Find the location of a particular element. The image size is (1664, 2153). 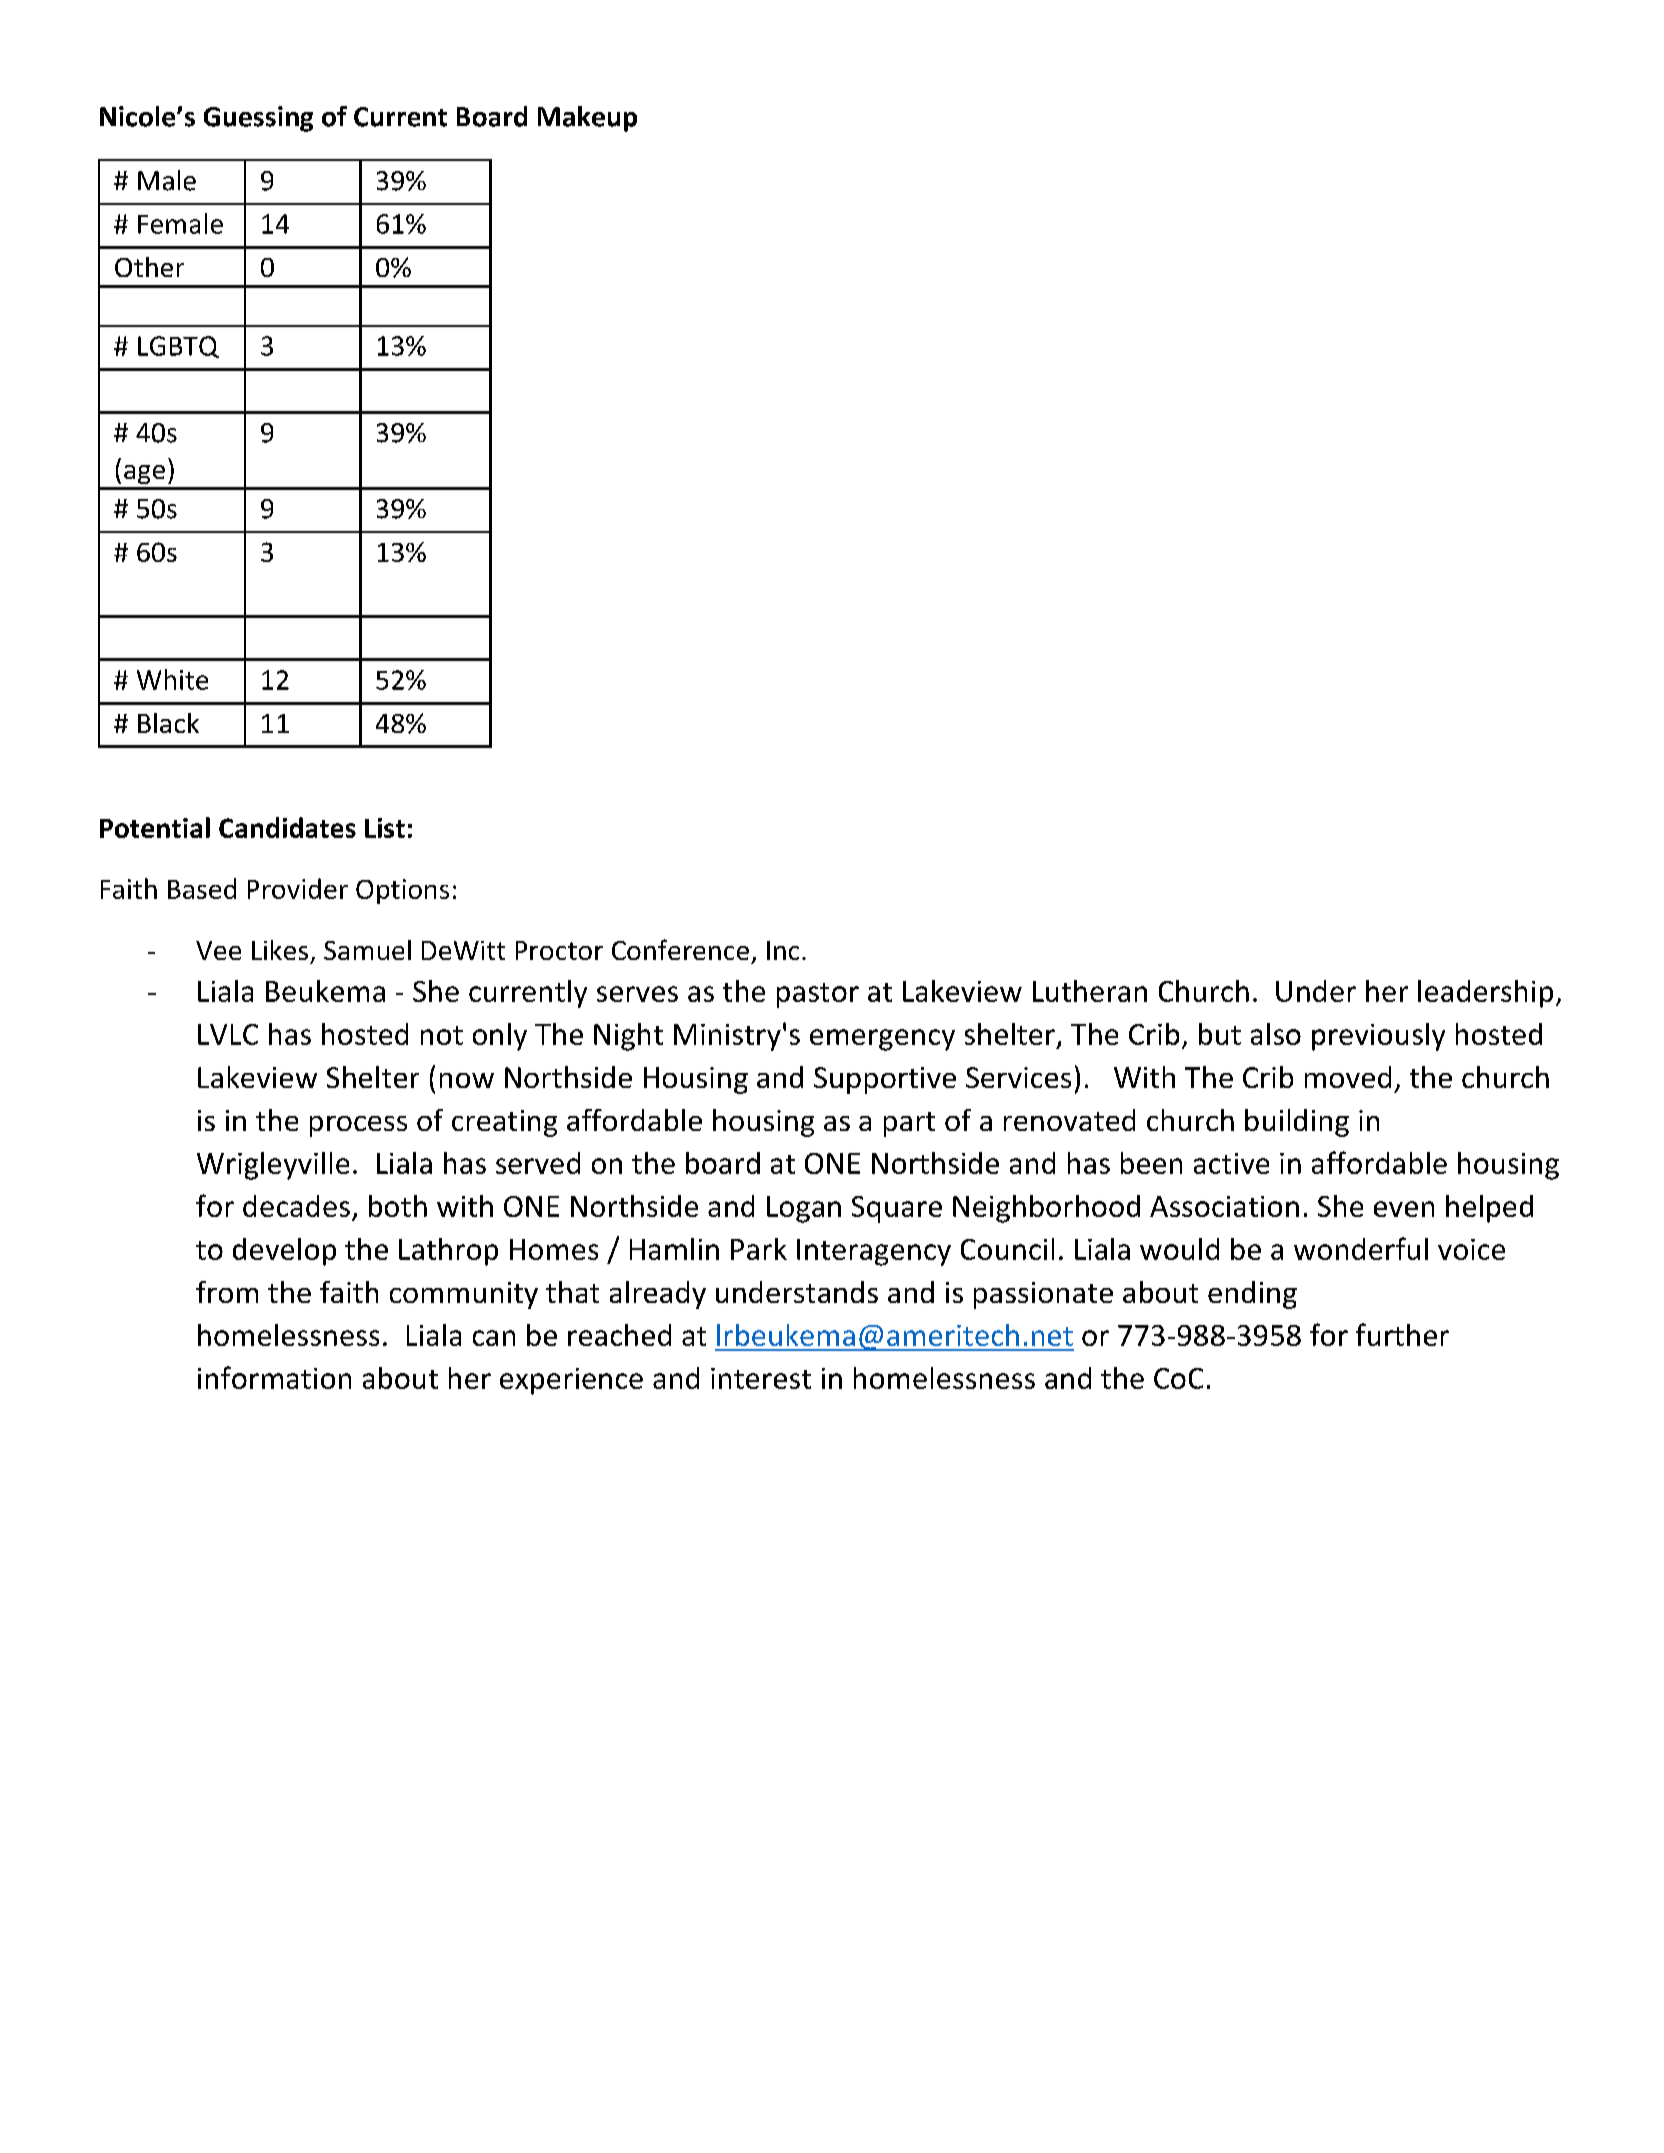

Guessing is located at coordinates (258, 119).
